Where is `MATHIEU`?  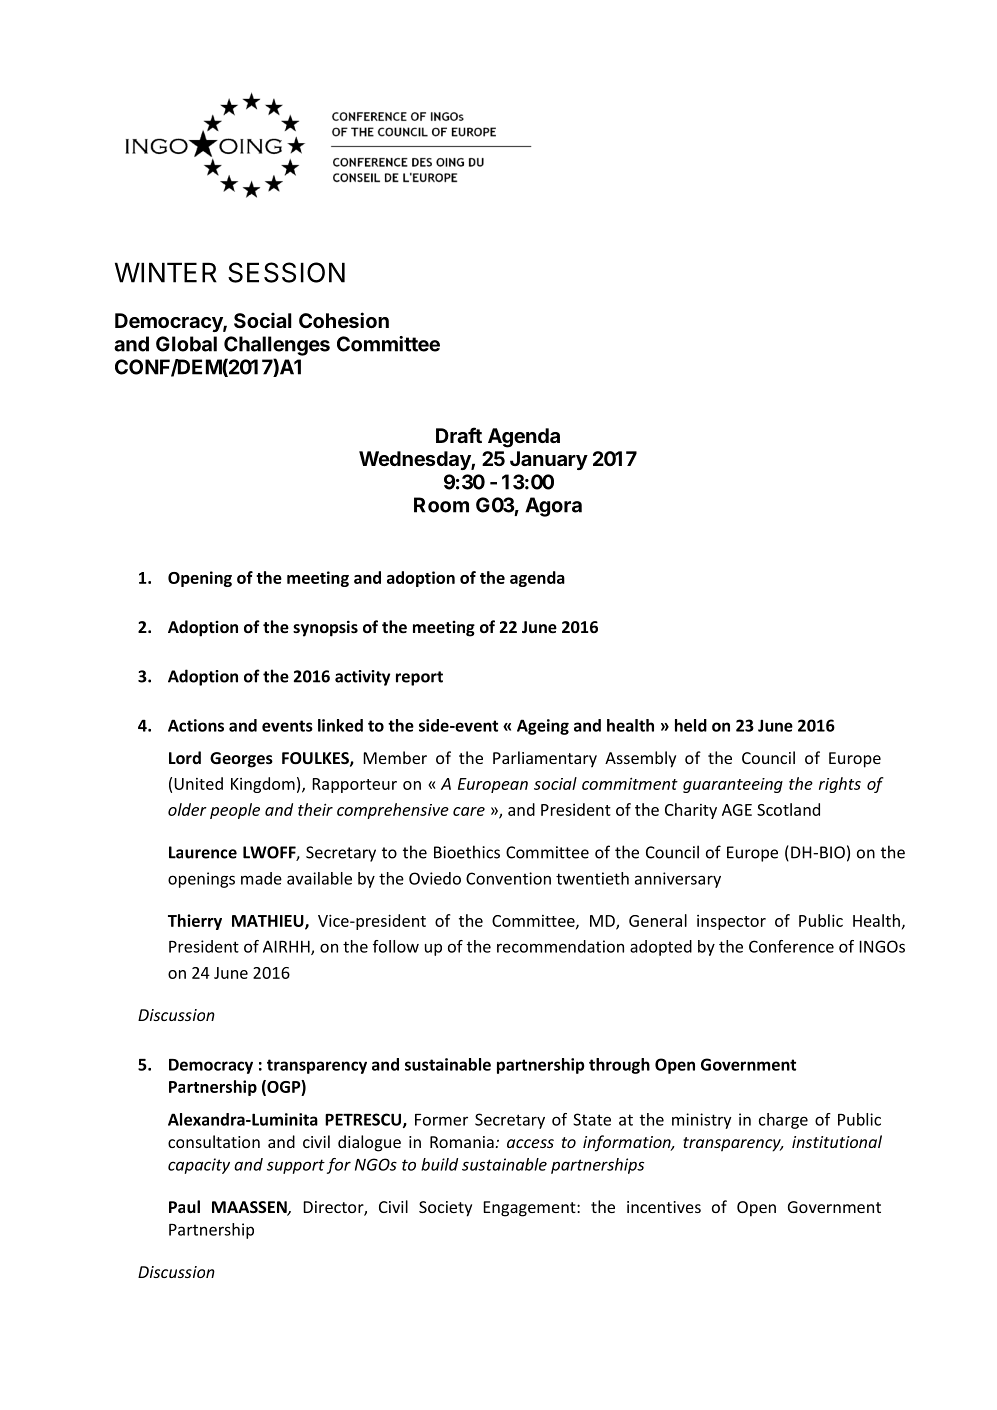 MATHIEU is located at coordinates (269, 922).
